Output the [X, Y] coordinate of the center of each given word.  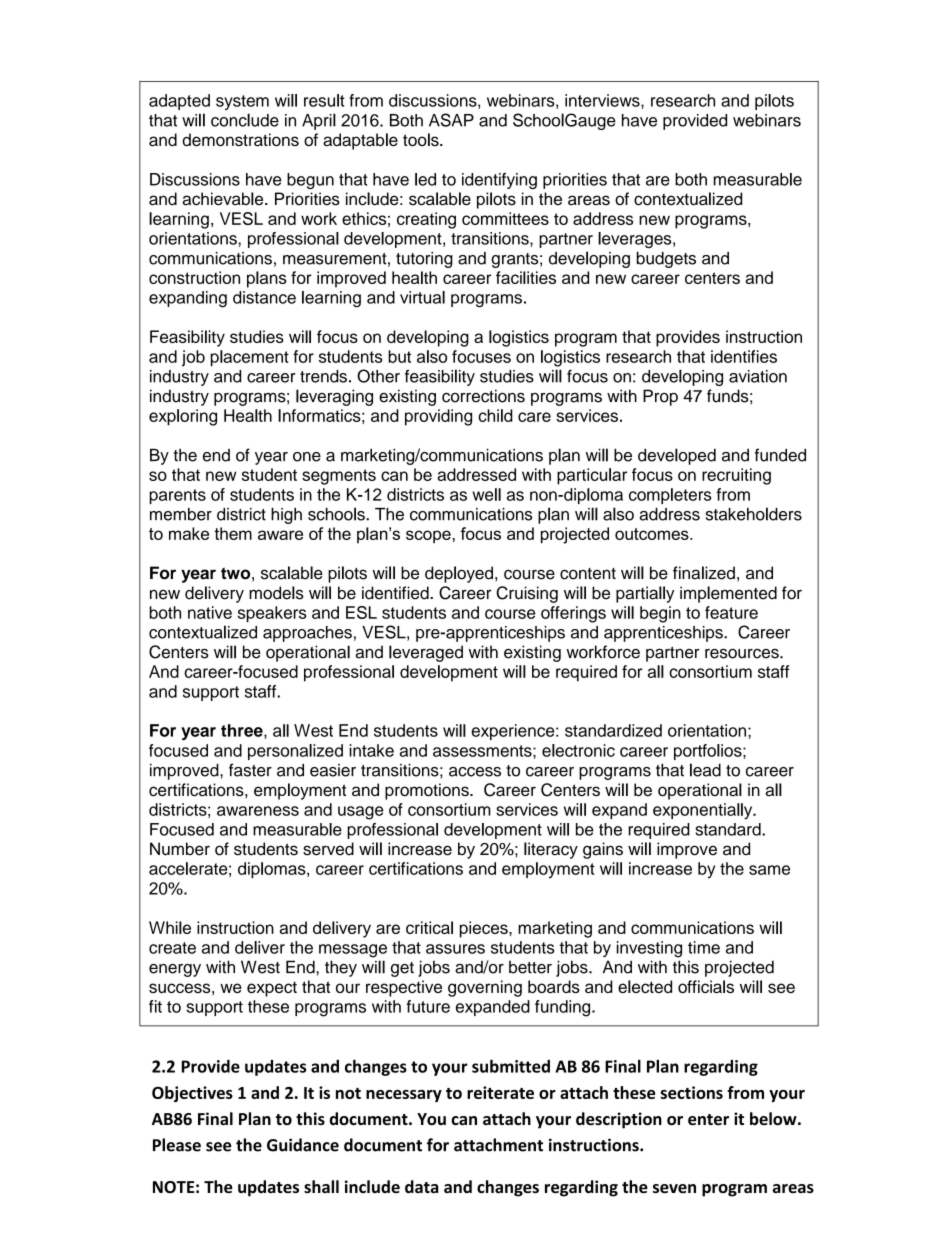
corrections [483, 396]
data [422, 1186]
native [210, 612]
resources [743, 654]
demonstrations [240, 139]
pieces [485, 929]
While [170, 927]
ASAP [451, 120]
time [704, 947]
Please [177, 1145]
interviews [603, 100]
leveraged [426, 653]
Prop [660, 397]
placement [250, 358]
